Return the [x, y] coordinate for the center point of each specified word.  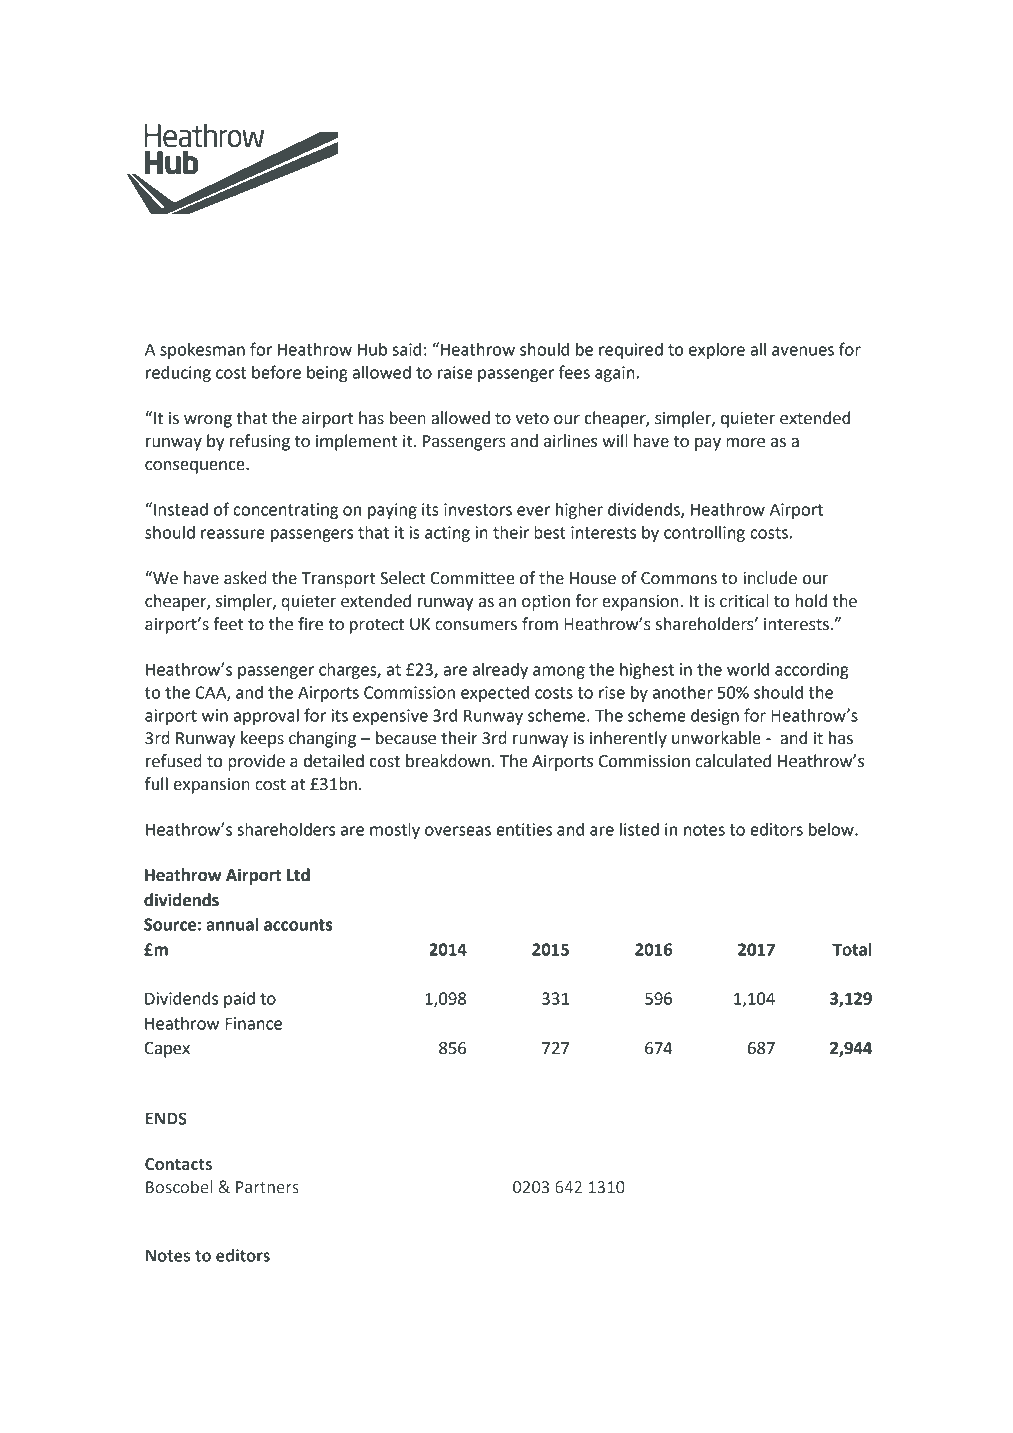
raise [455, 372]
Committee [472, 578]
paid [239, 1000]
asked [245, 578]
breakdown [448, 761]
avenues [803, 351]
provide [256, 762]
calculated [733, 761]
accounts [298, 925]
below [832, 829]
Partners [267, 1187]
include [770, 578]
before [276, 372]
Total [851, 949]
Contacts [178, 1164]
